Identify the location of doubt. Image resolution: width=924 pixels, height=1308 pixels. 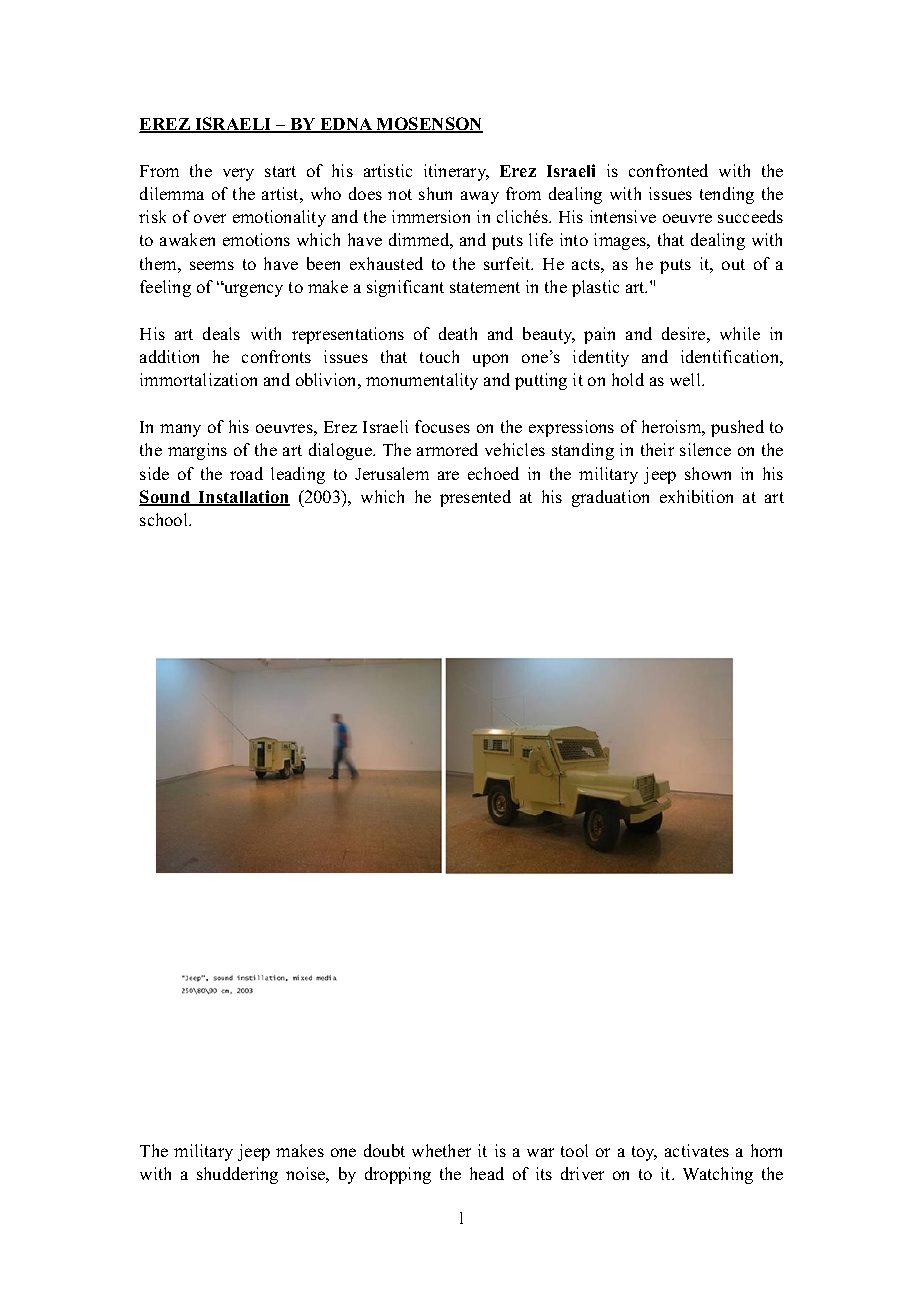
(384, 1150).
